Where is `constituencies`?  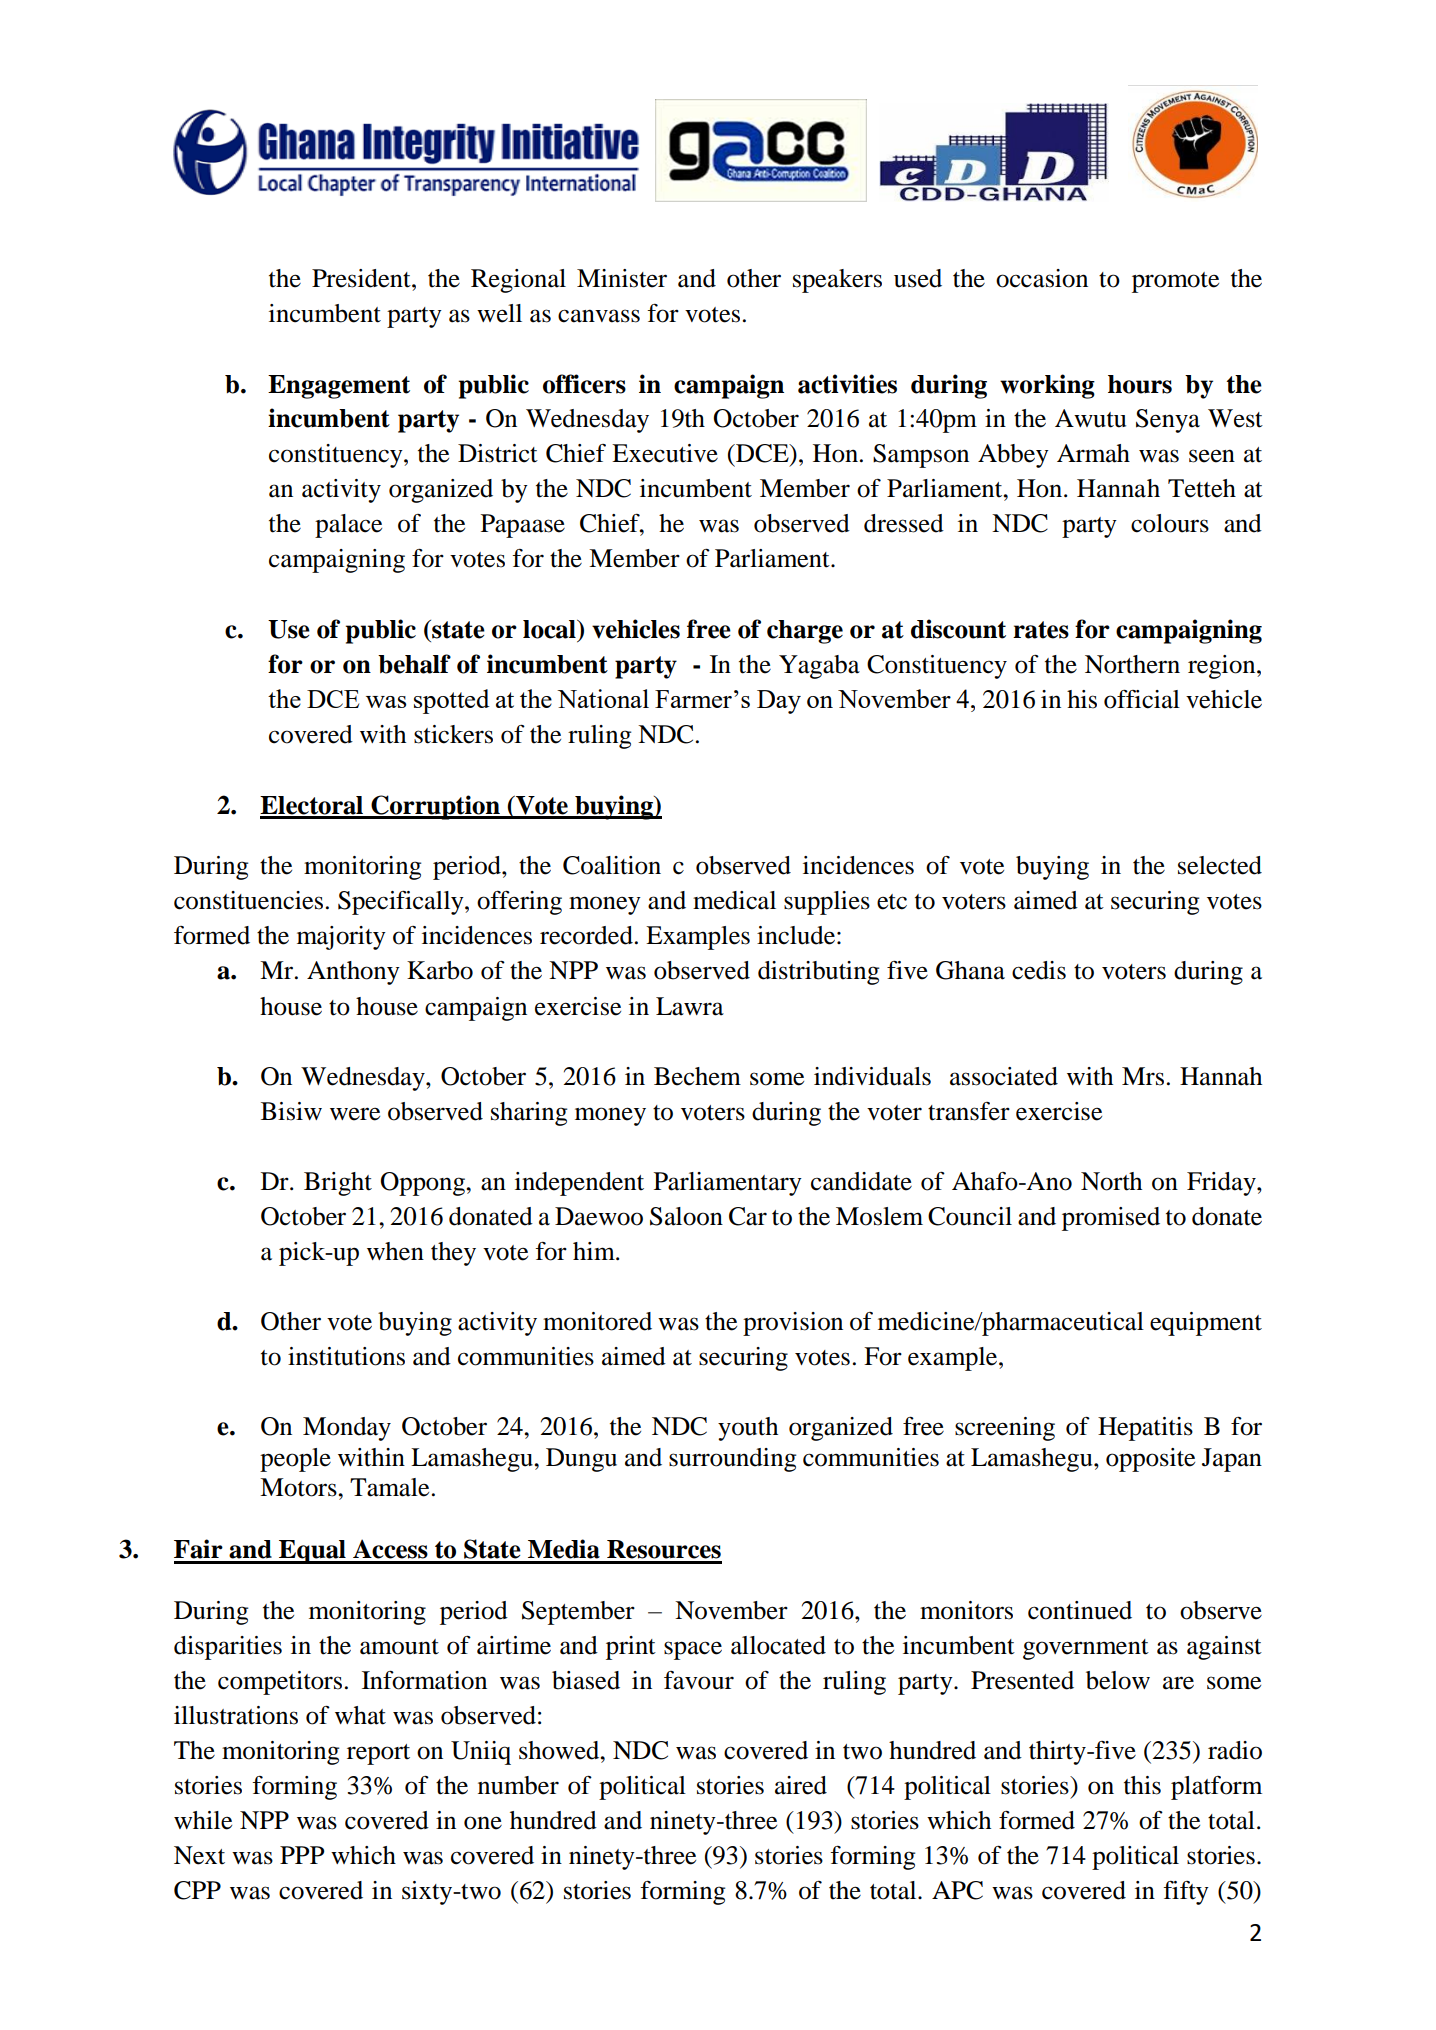 constituencies is located at coordinates (248, 900).
